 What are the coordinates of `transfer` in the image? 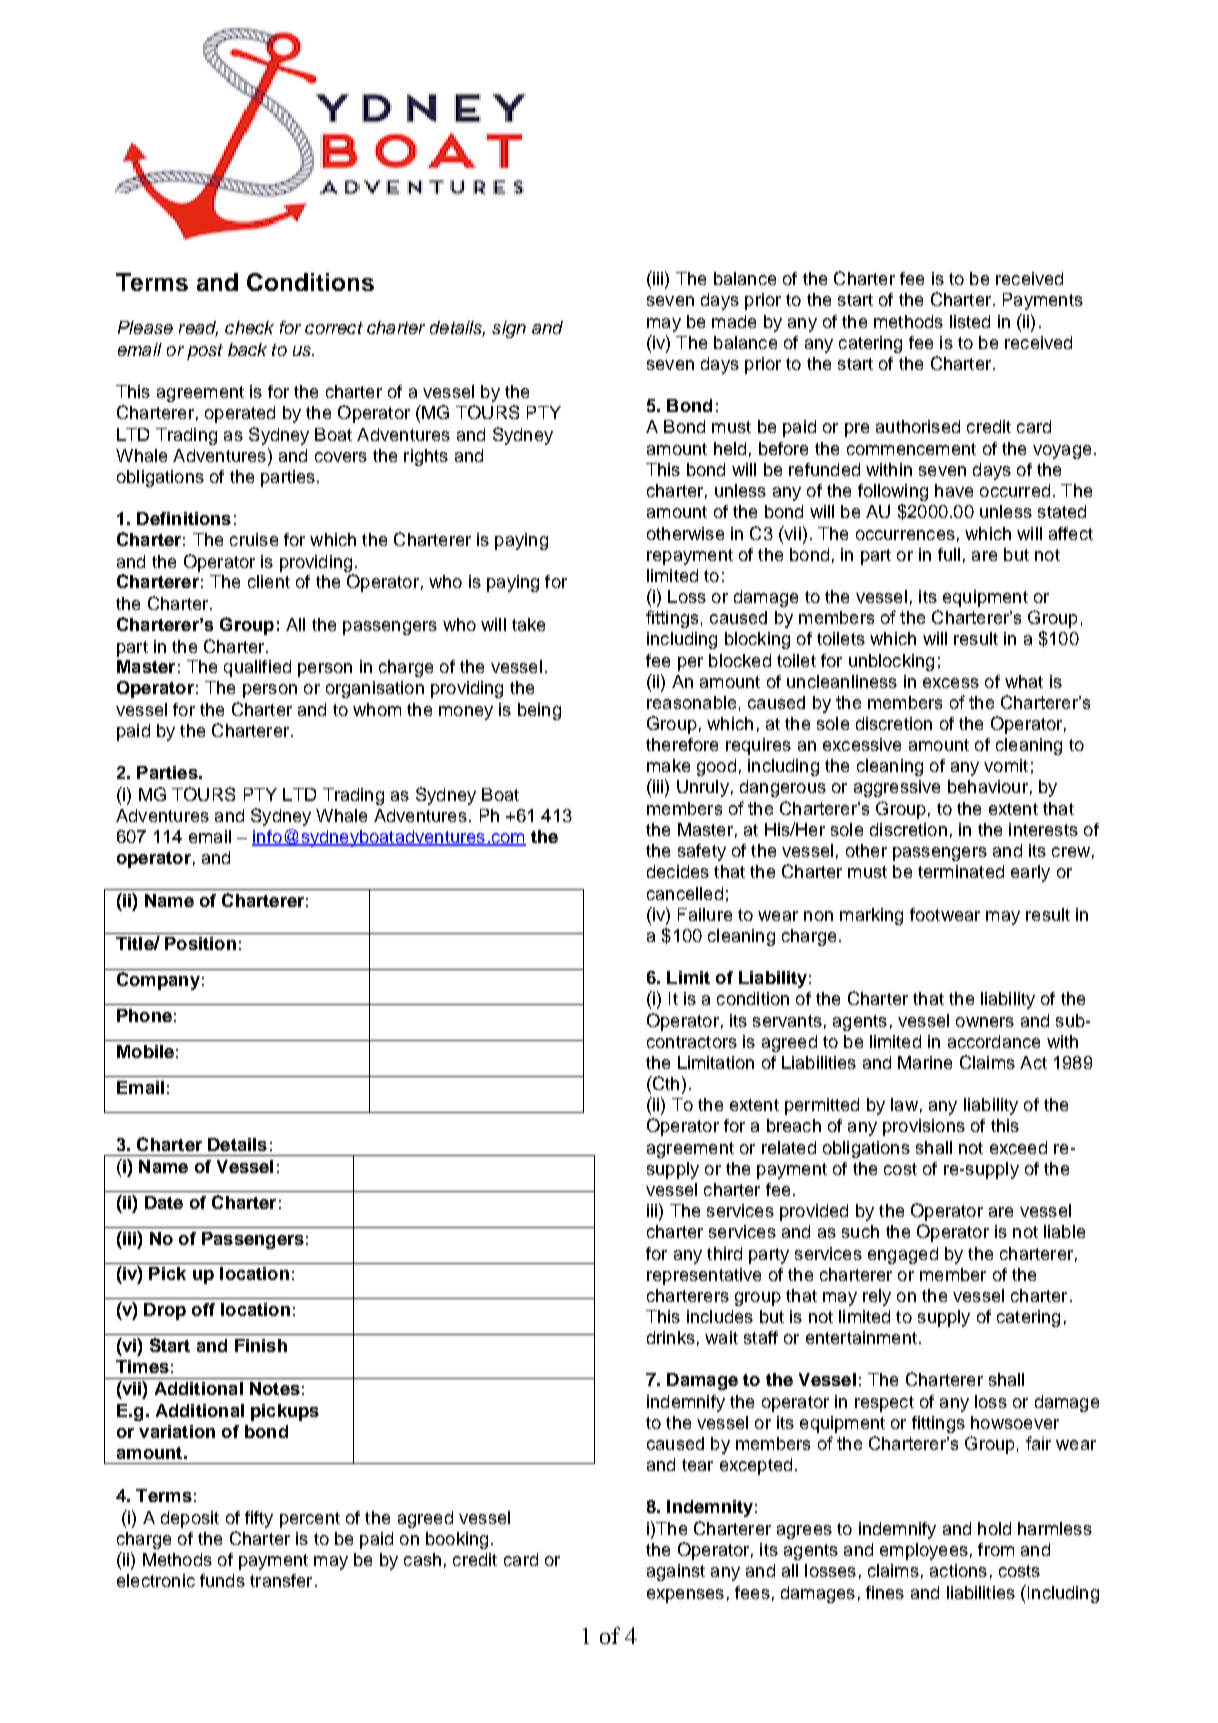 It's located at (281, 1580).
